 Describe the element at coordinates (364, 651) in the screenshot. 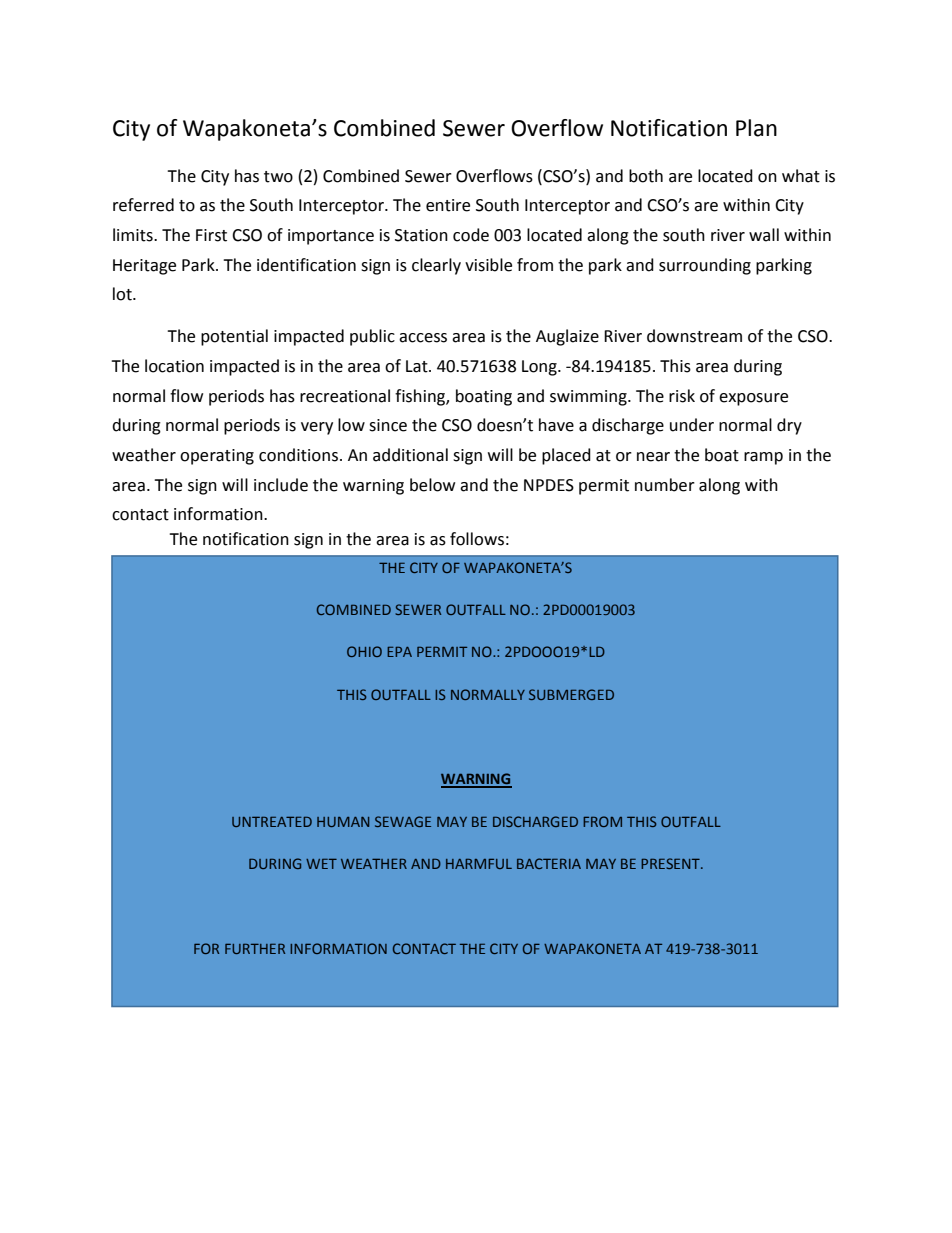

I see `OHIO` at that location.
